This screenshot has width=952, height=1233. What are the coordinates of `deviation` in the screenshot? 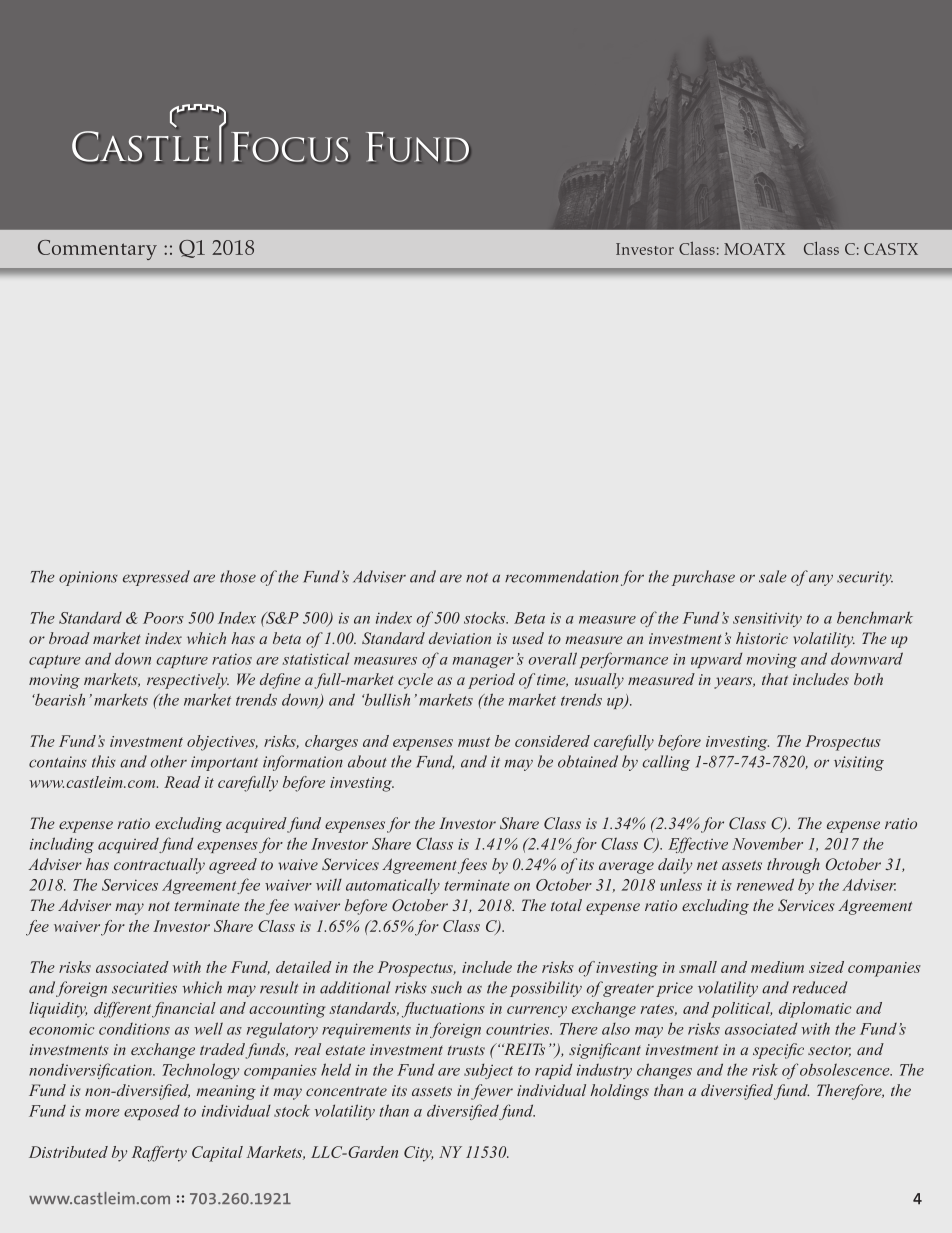 It's located at (460, 638).
